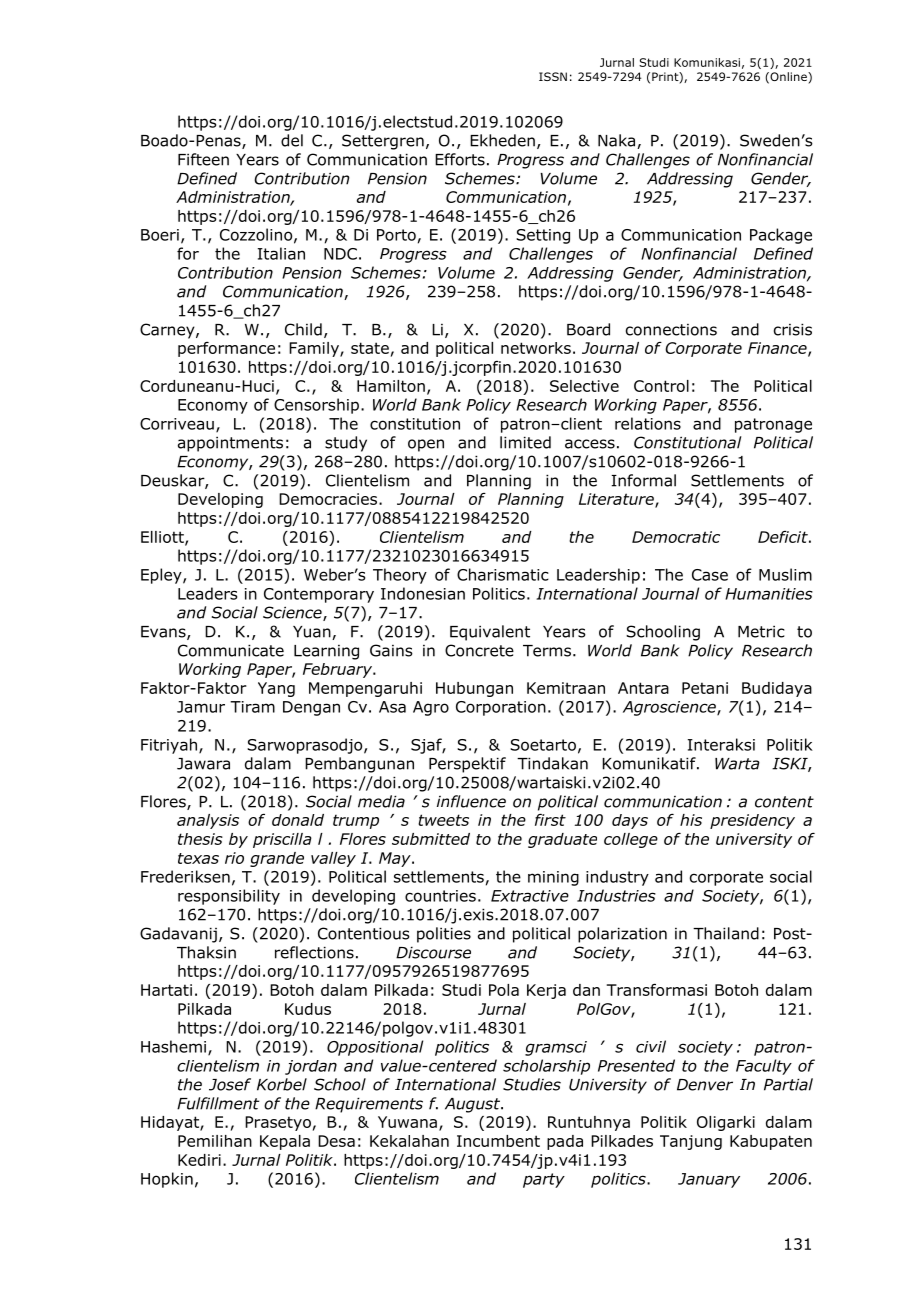  I want to click on Corporation, so click(501, 708).
